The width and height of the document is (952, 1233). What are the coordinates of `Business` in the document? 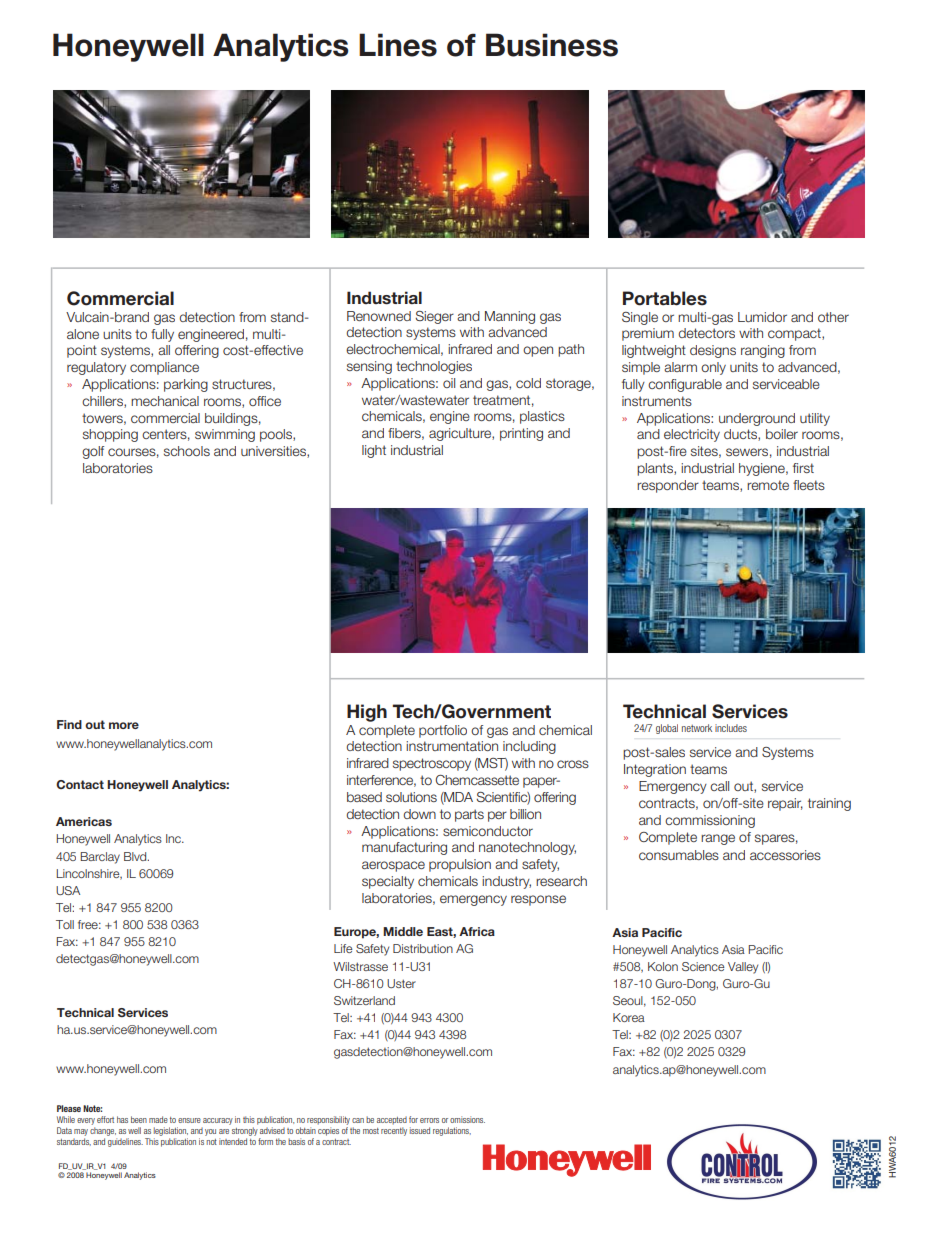 It's located at (552, 45).
